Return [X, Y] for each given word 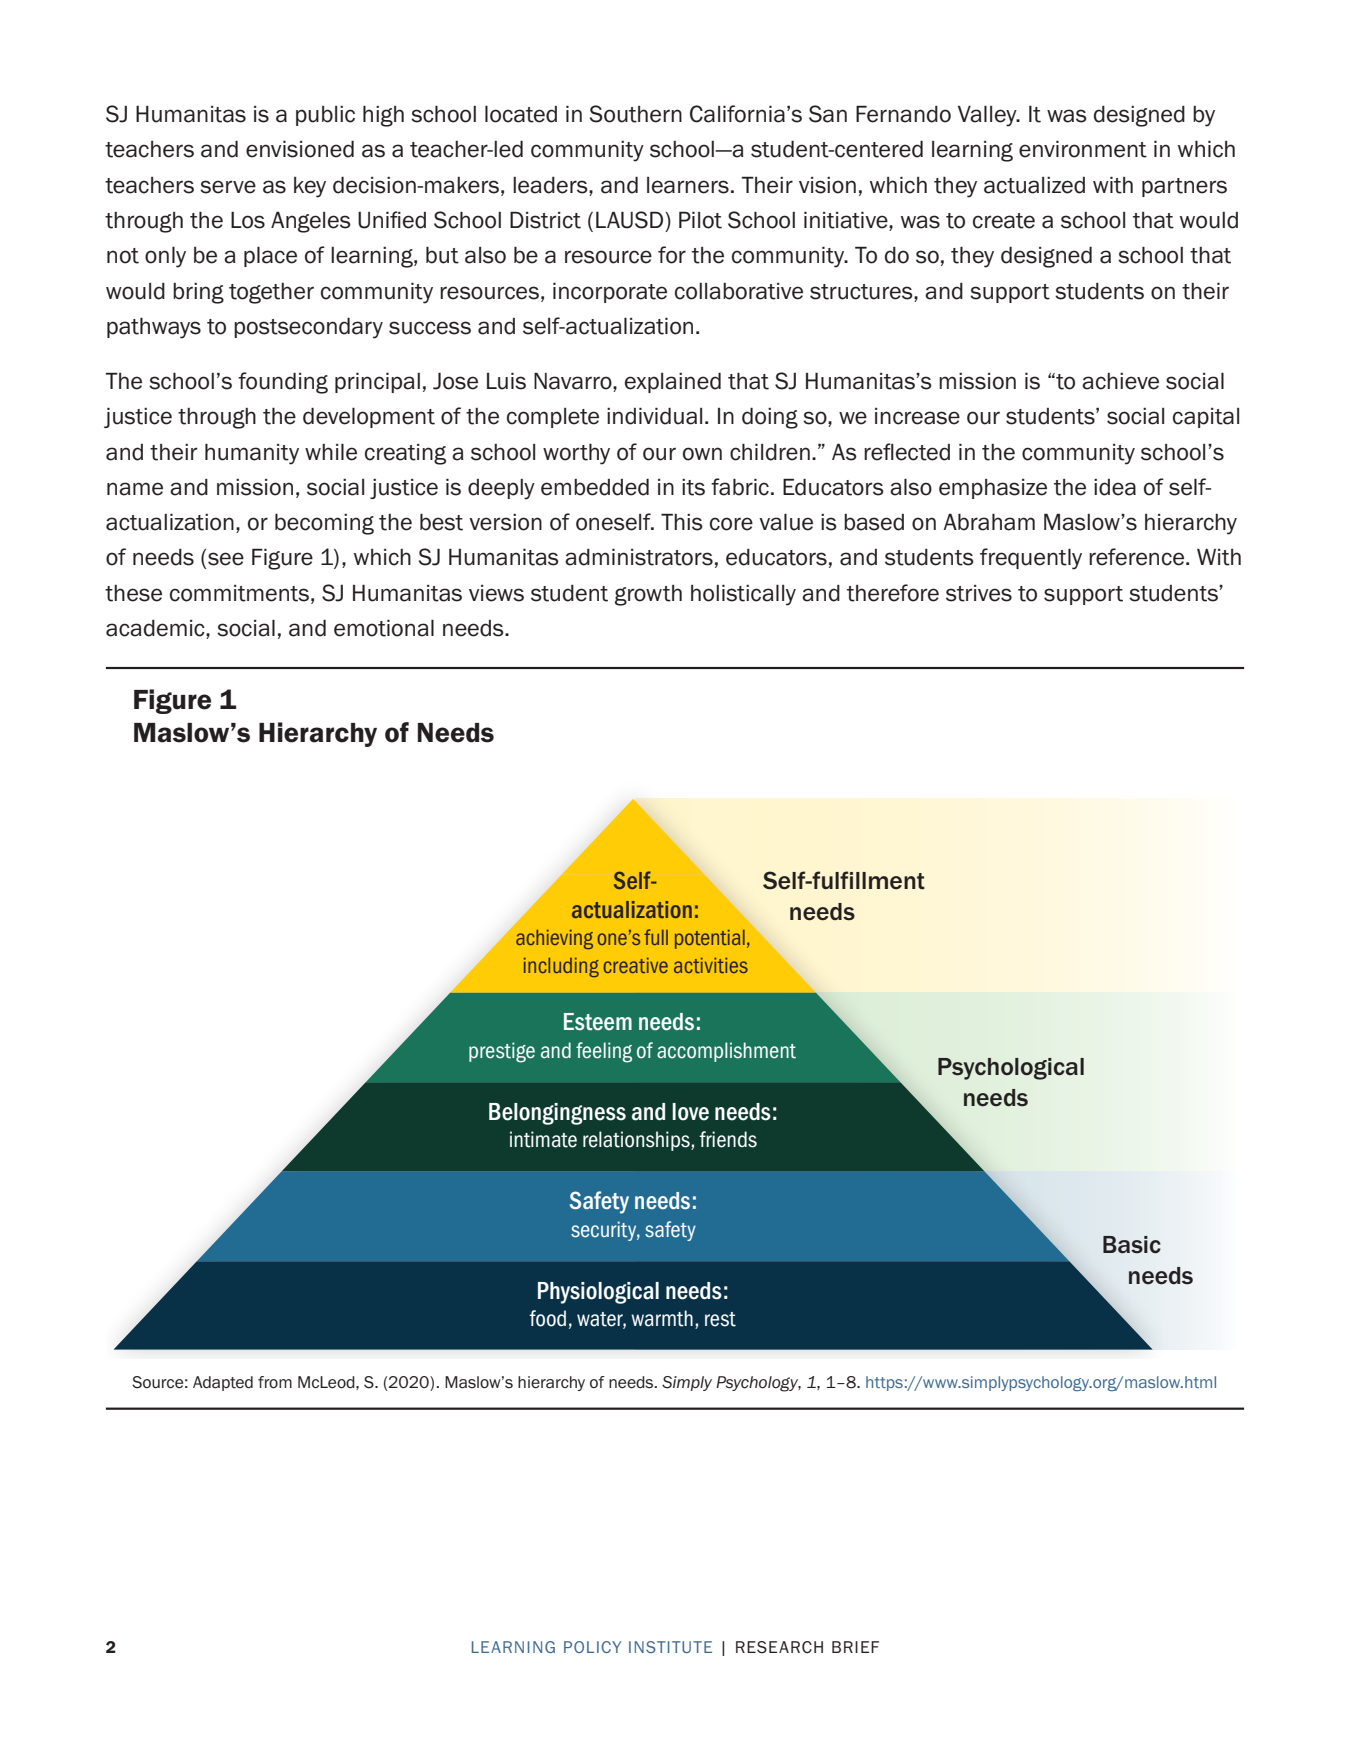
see [226, 559]
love [690, 1112]
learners [688, 185]
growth [648, 595]
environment [1083, 149]
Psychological [1011, 1069]
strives [979, 593]
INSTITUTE [670, 1647]
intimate [543, 1139]
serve [228, 187]
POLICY [592, 1647]
